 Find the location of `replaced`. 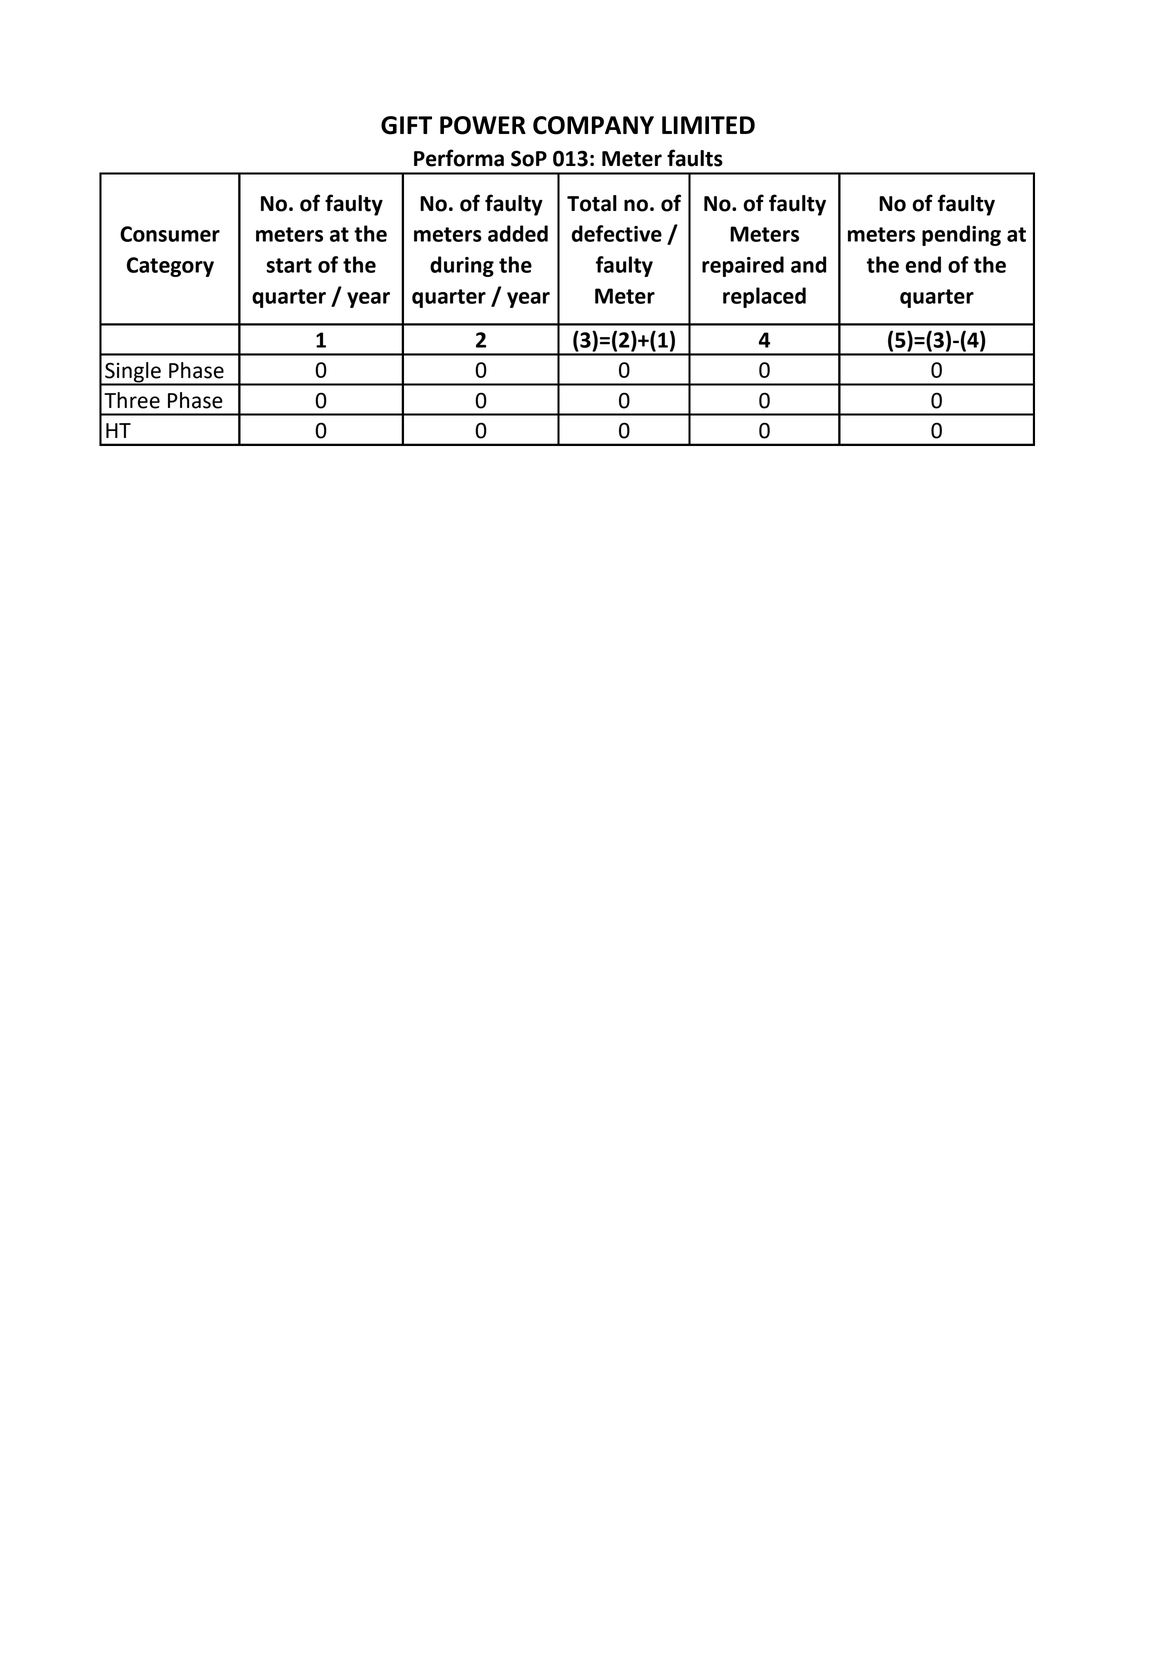

replaced is located at coordinates (764, 297).
